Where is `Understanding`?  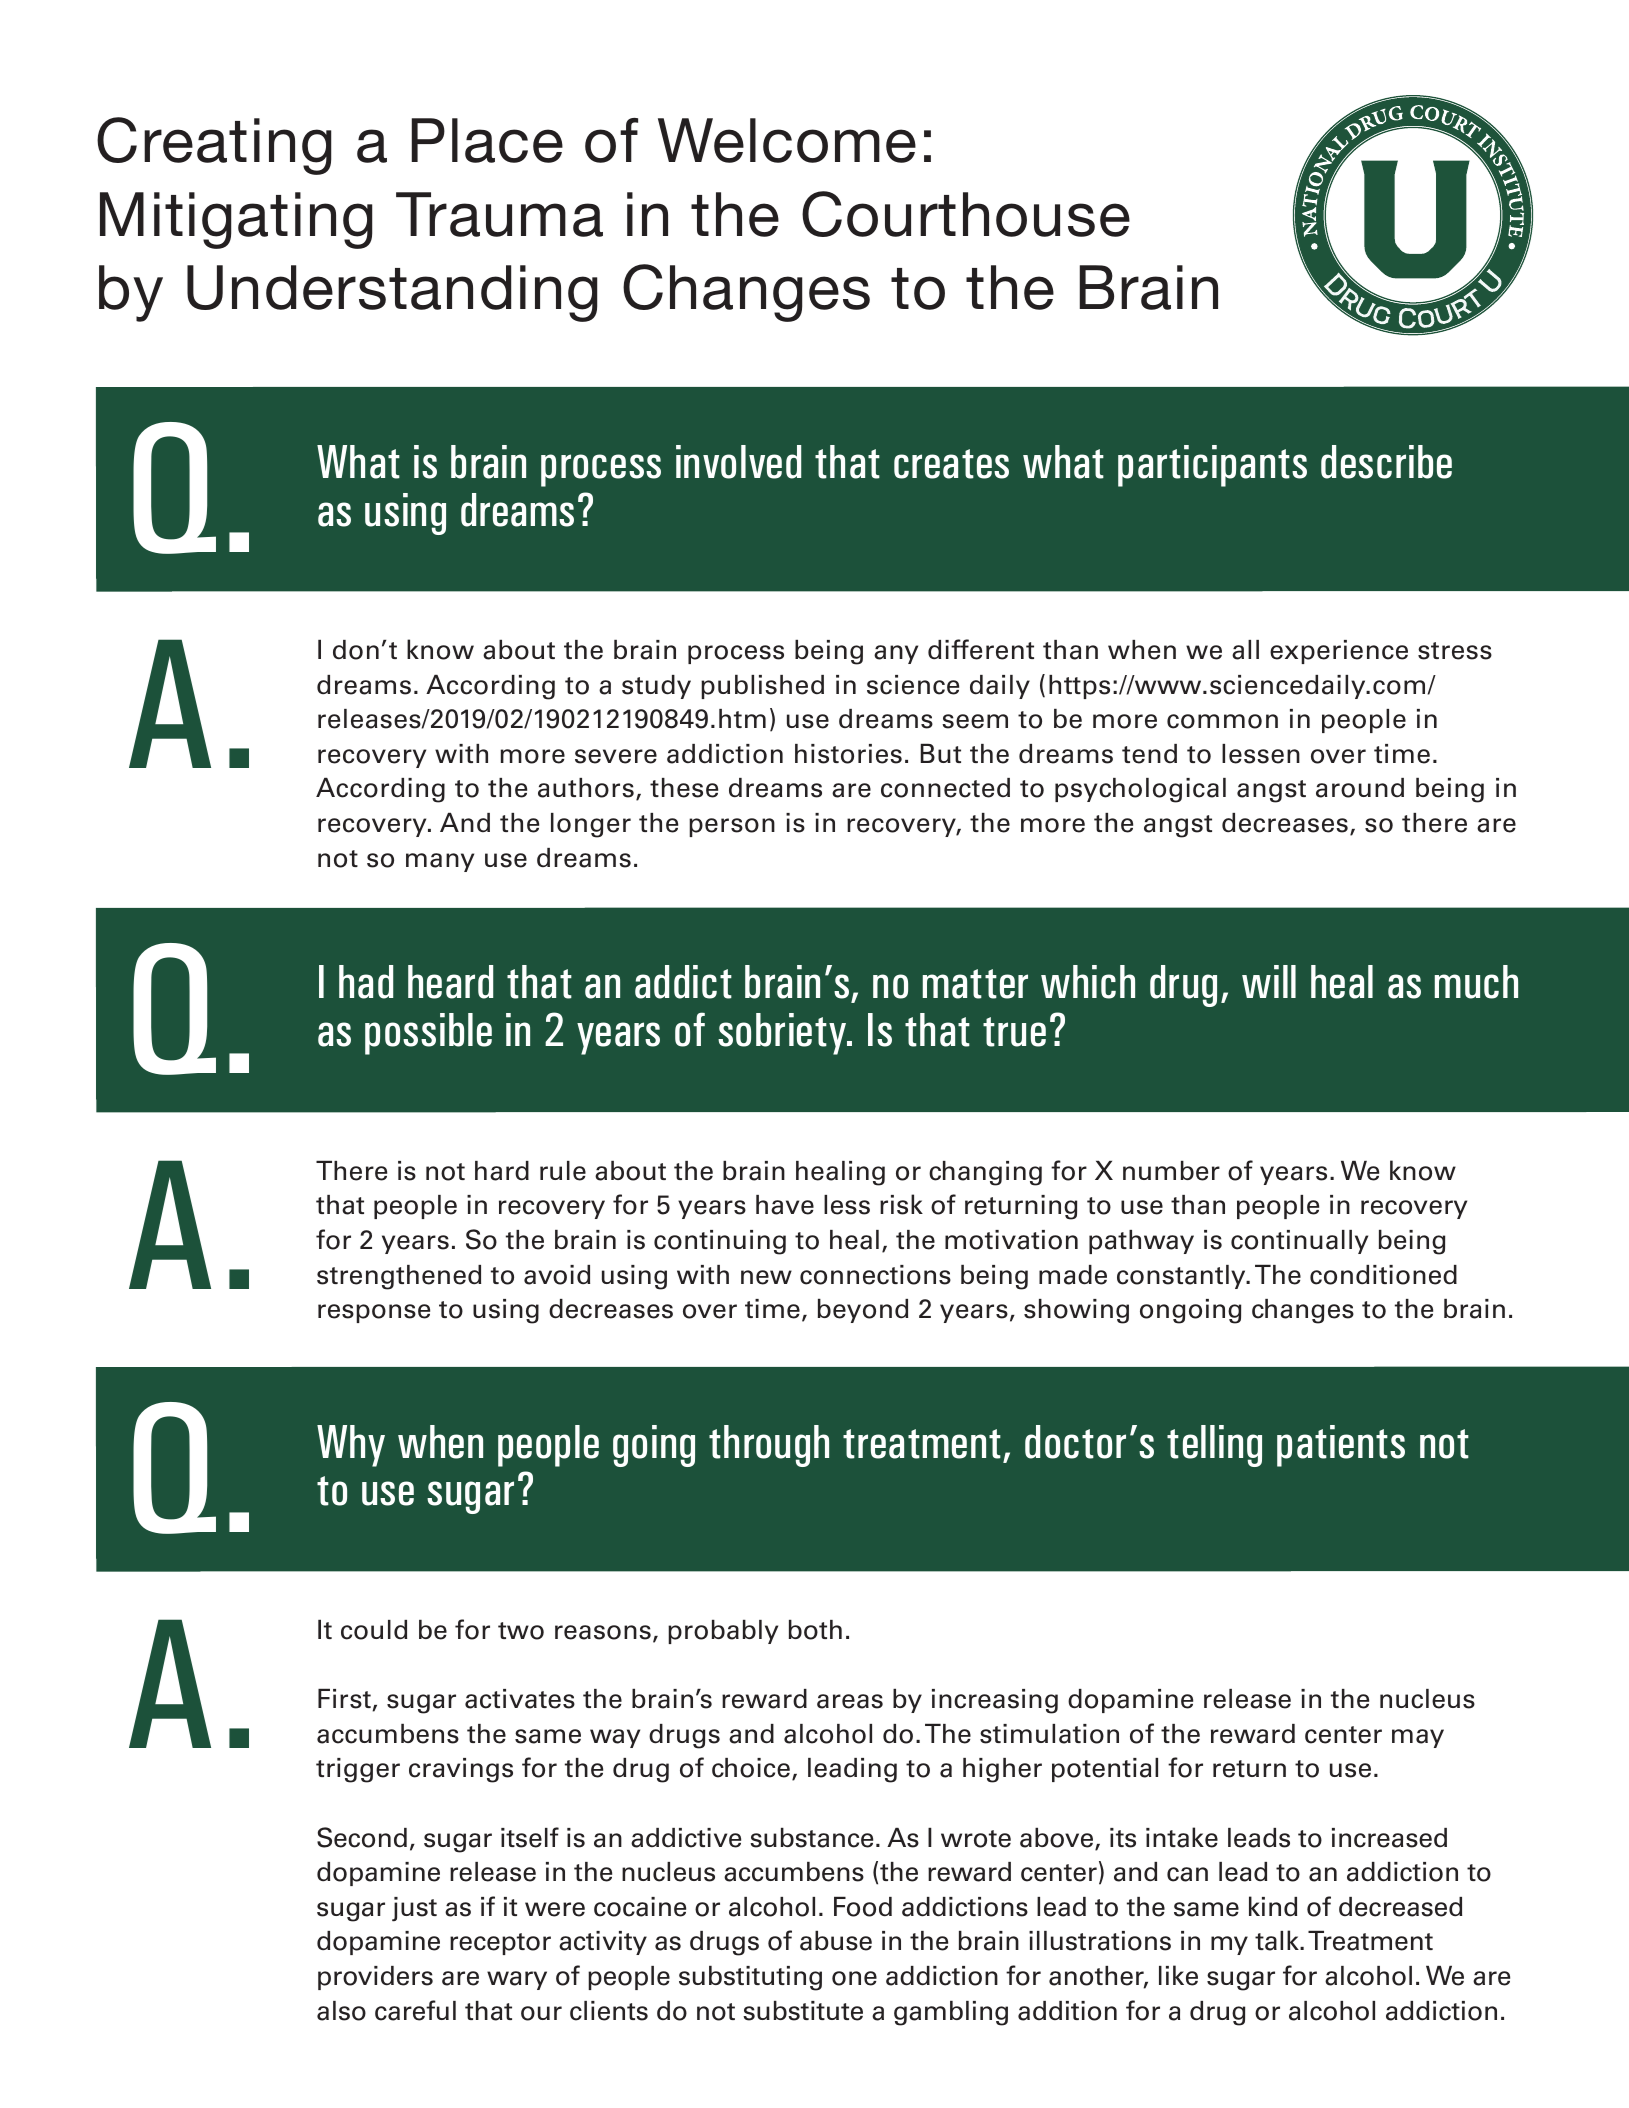 Understanding is located at coordinates (392, 293).
